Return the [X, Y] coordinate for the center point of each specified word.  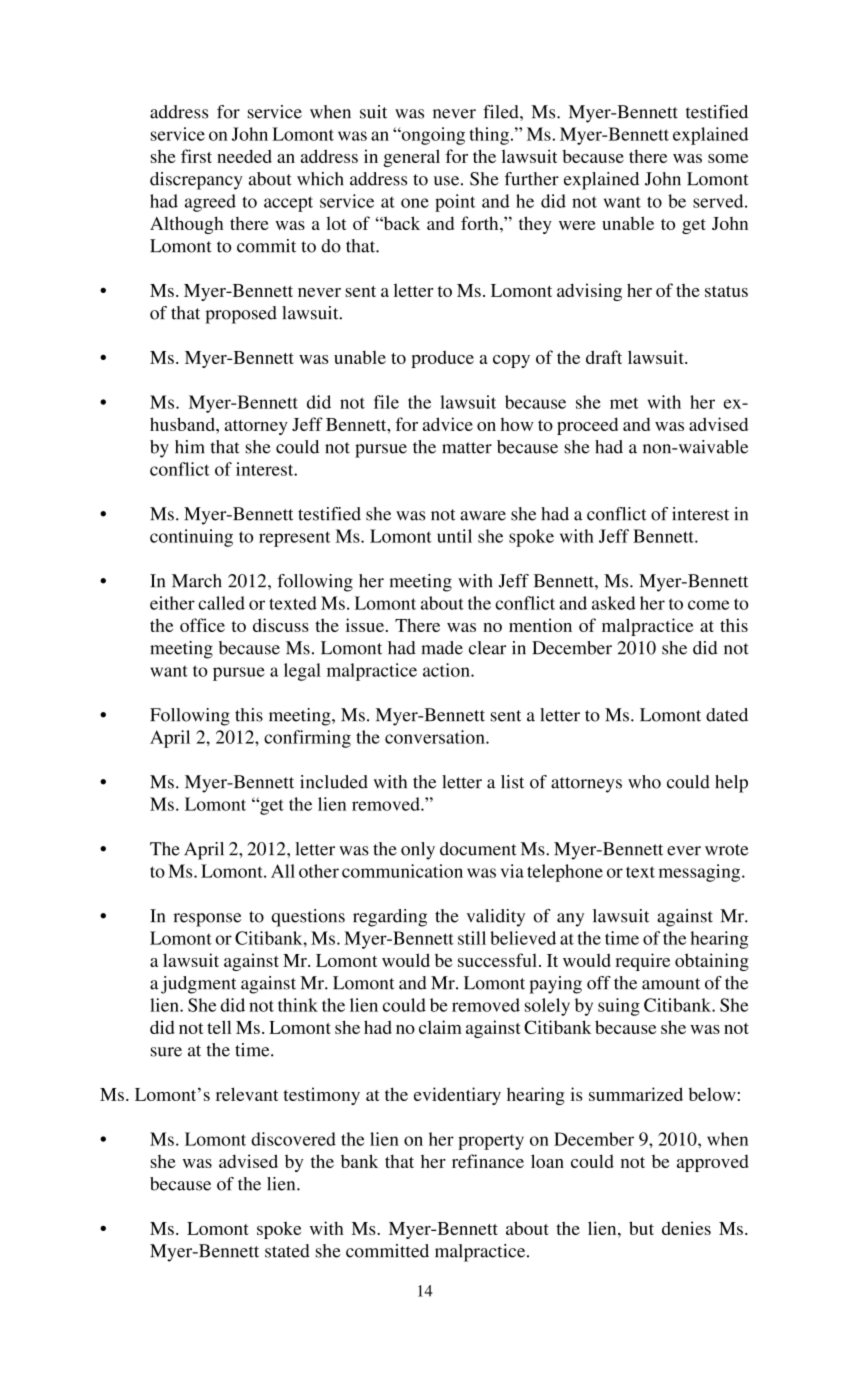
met [624, 403]
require [643, 962]
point [455, 203]
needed [244, 156]
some [728, 158]
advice [448, 424]
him [189, 446]
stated [287, 1251]
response [207, 920]
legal [302, 672]
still [472, 938]
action [447, 670]
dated [727, 715]
